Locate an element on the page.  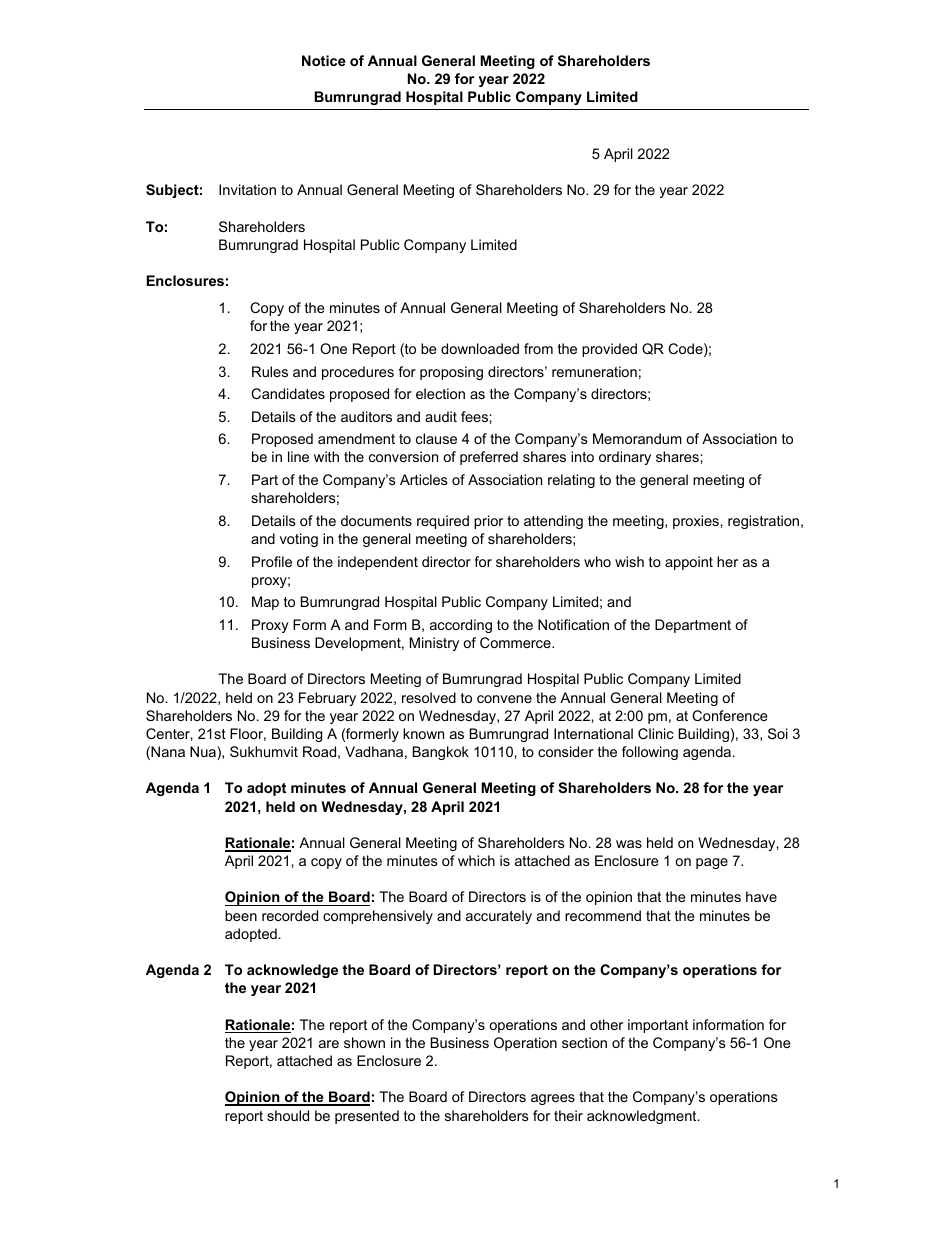
should is located at coordinates (288, 1115).
